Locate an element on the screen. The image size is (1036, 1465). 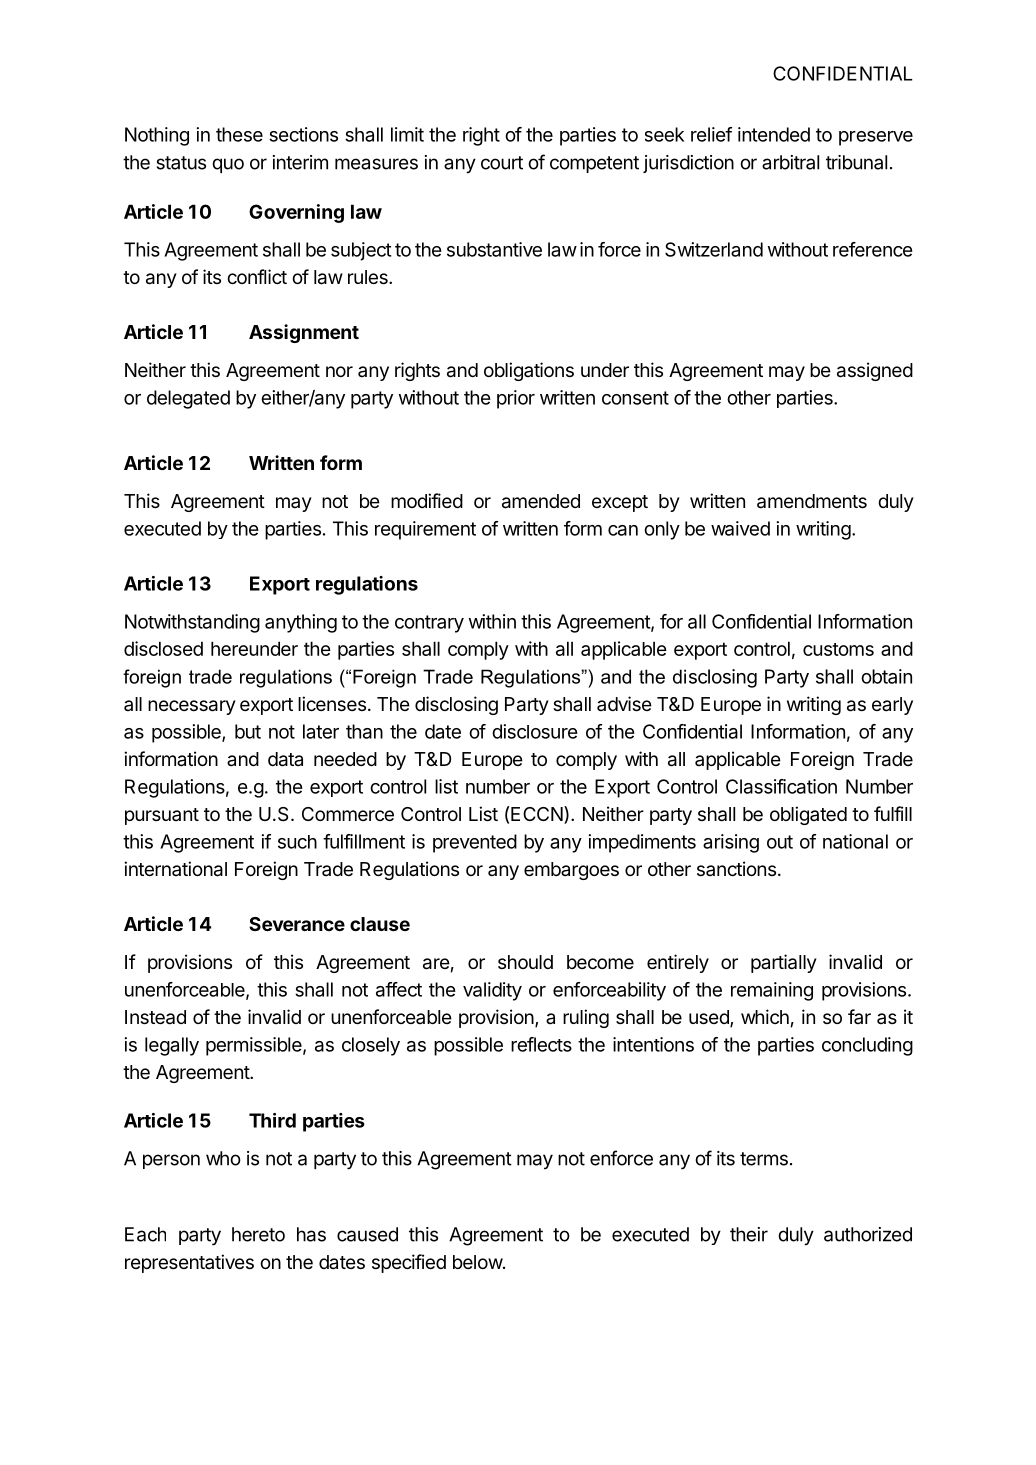
intended is located at coordinates (774, 134).
